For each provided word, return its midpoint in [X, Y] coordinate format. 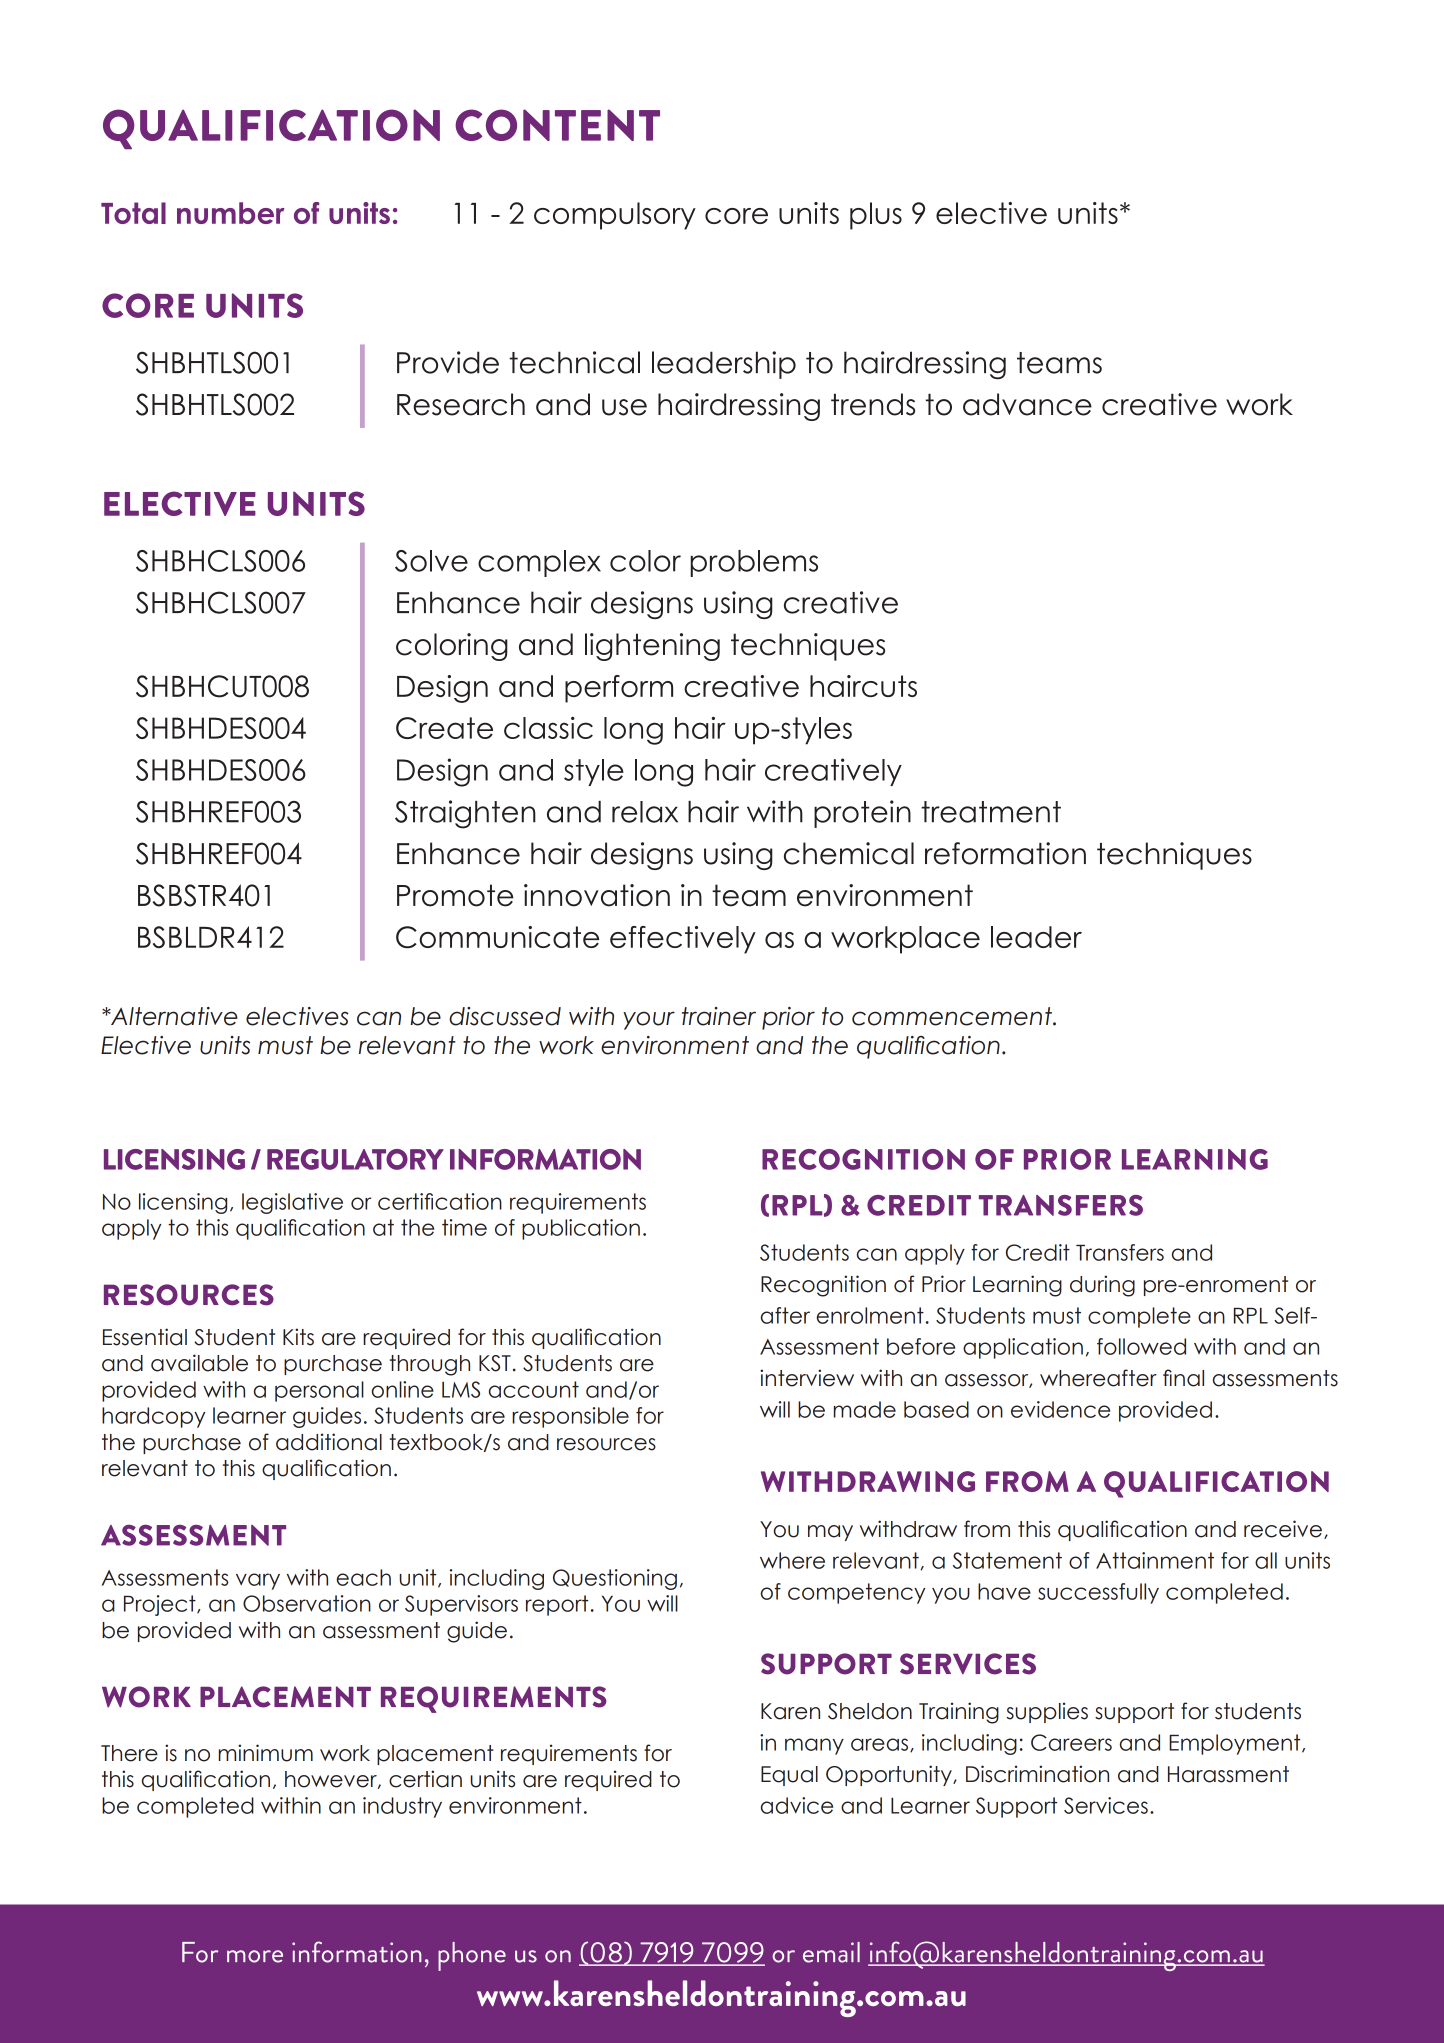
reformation [1005, 853]
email [831, 1952]
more [255, 1956]
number [231, 213]
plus [876, 216]
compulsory [615, 216]
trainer [719, 1016]
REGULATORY [355, 1159]
